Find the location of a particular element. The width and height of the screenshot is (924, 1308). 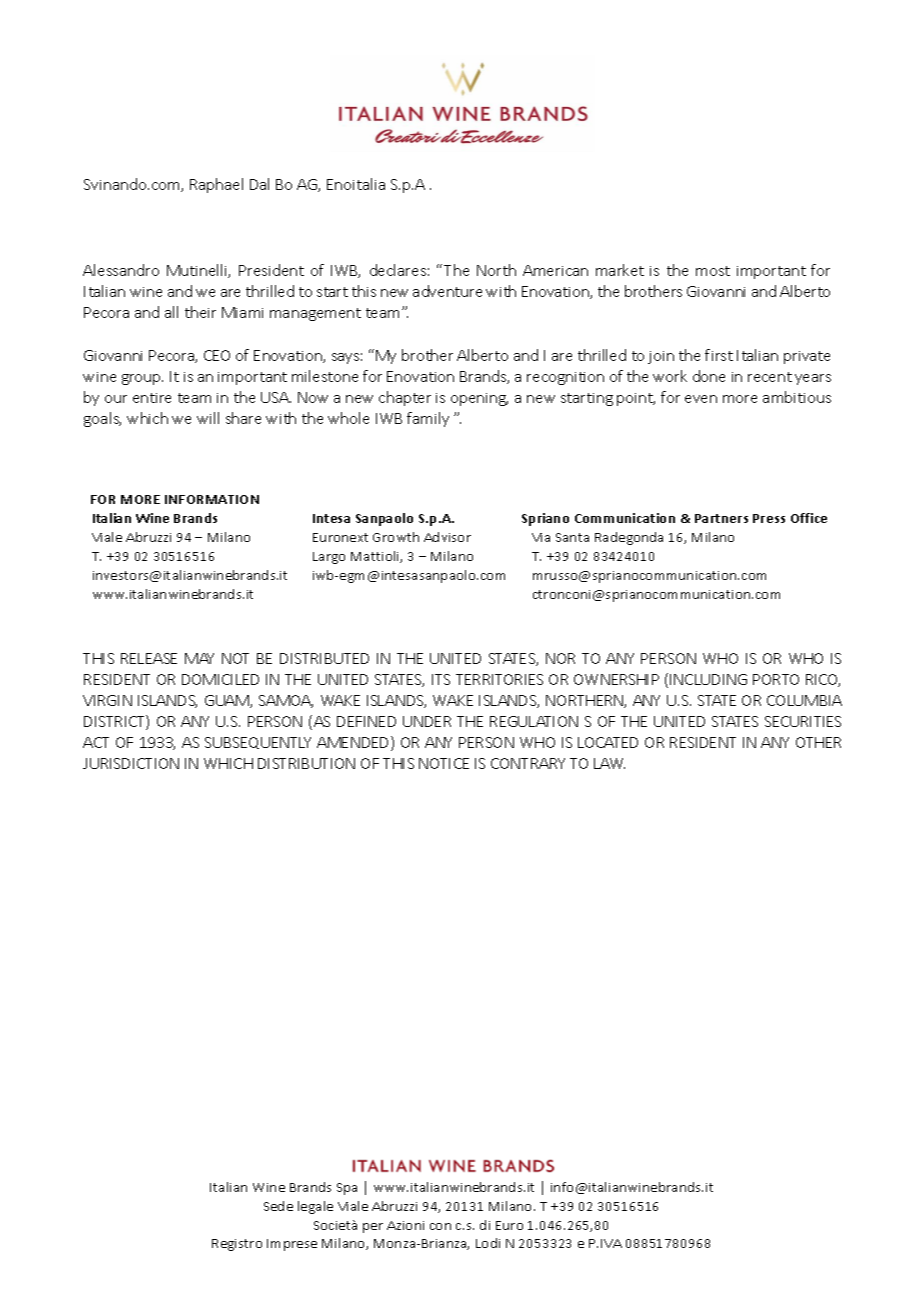

Sede is located at coordinates (278, 1206).
